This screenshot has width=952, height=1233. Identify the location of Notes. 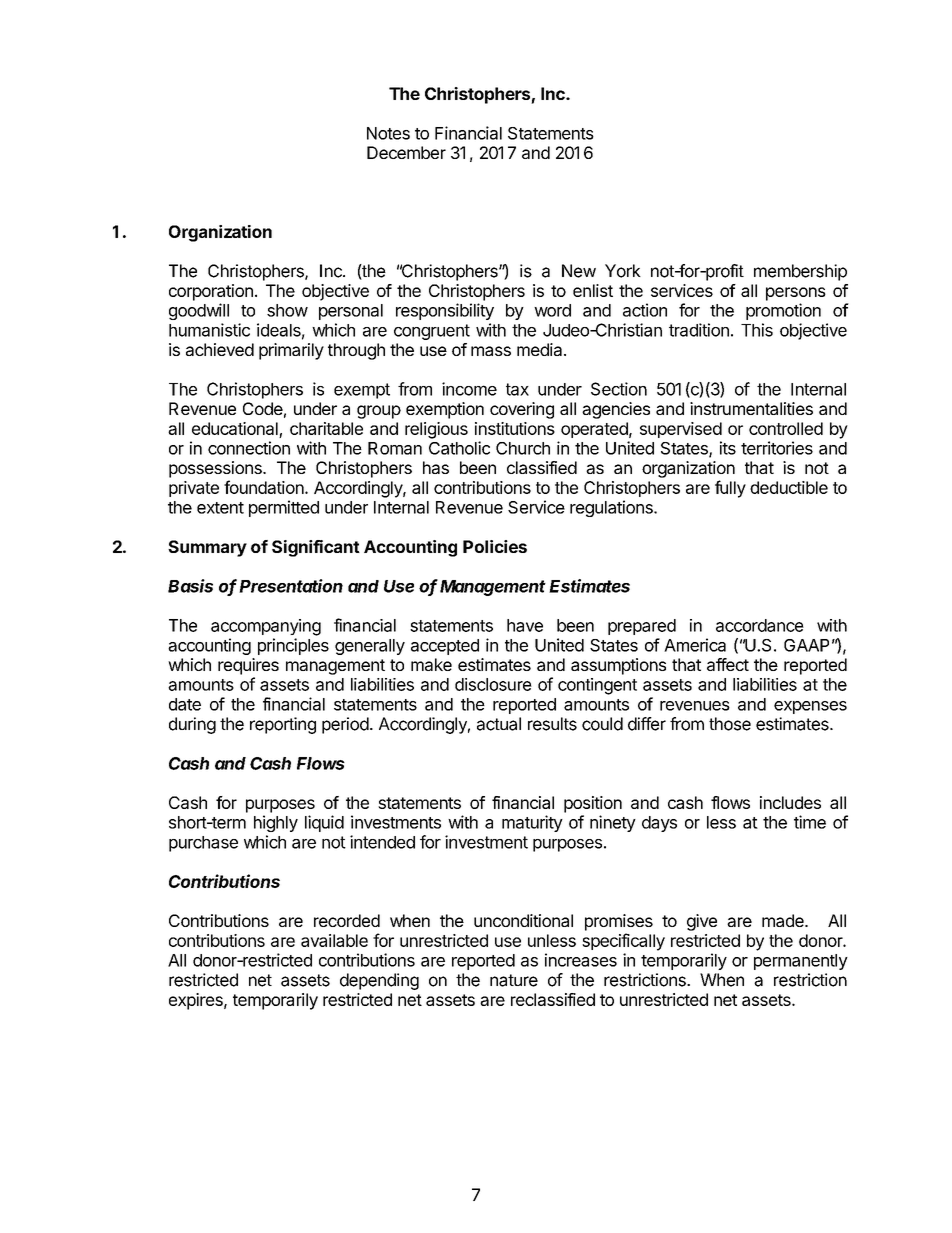
(388, 133).
